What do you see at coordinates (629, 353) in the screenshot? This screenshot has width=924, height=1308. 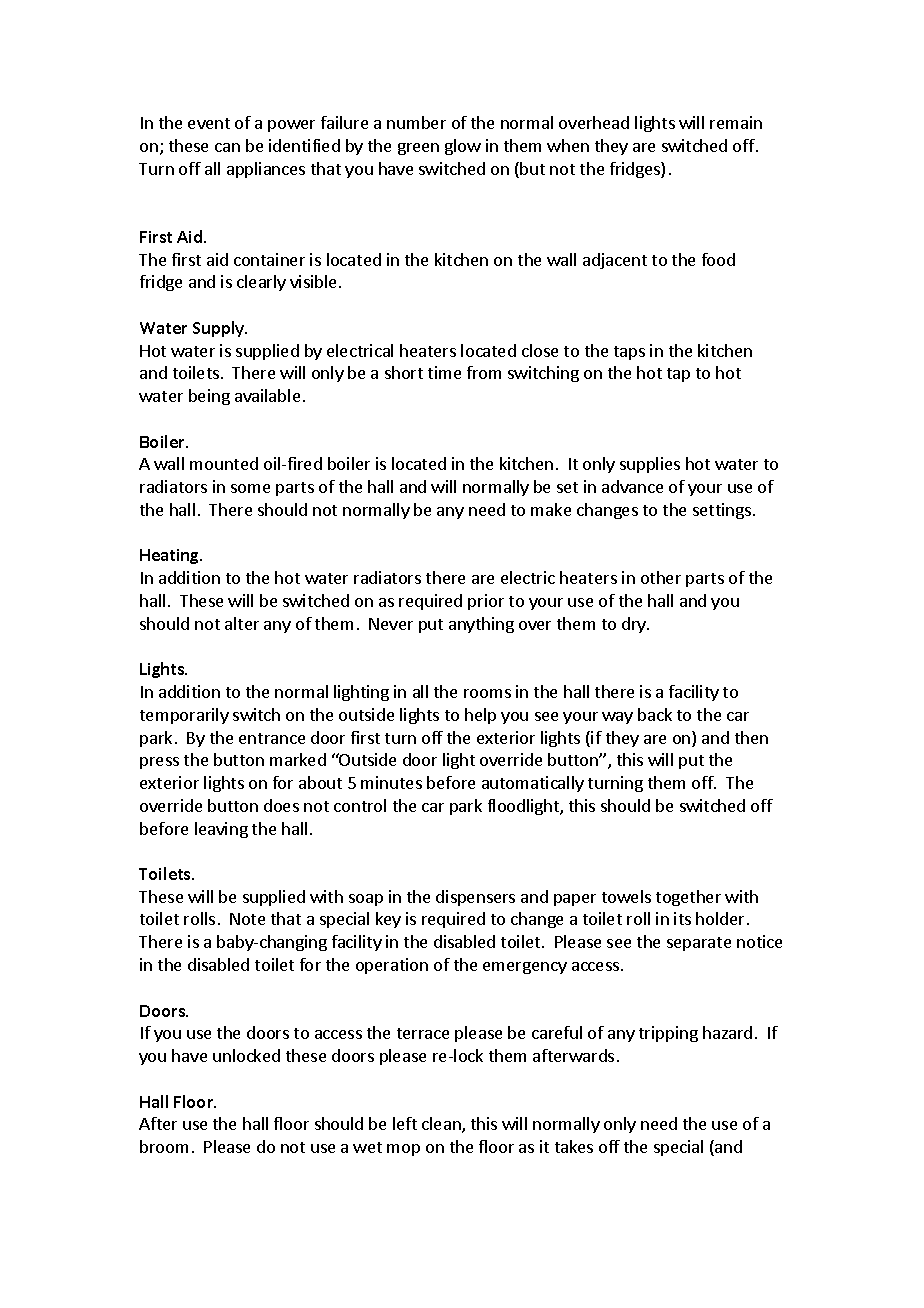 I see `taps` at bounding box center [629, 353].
